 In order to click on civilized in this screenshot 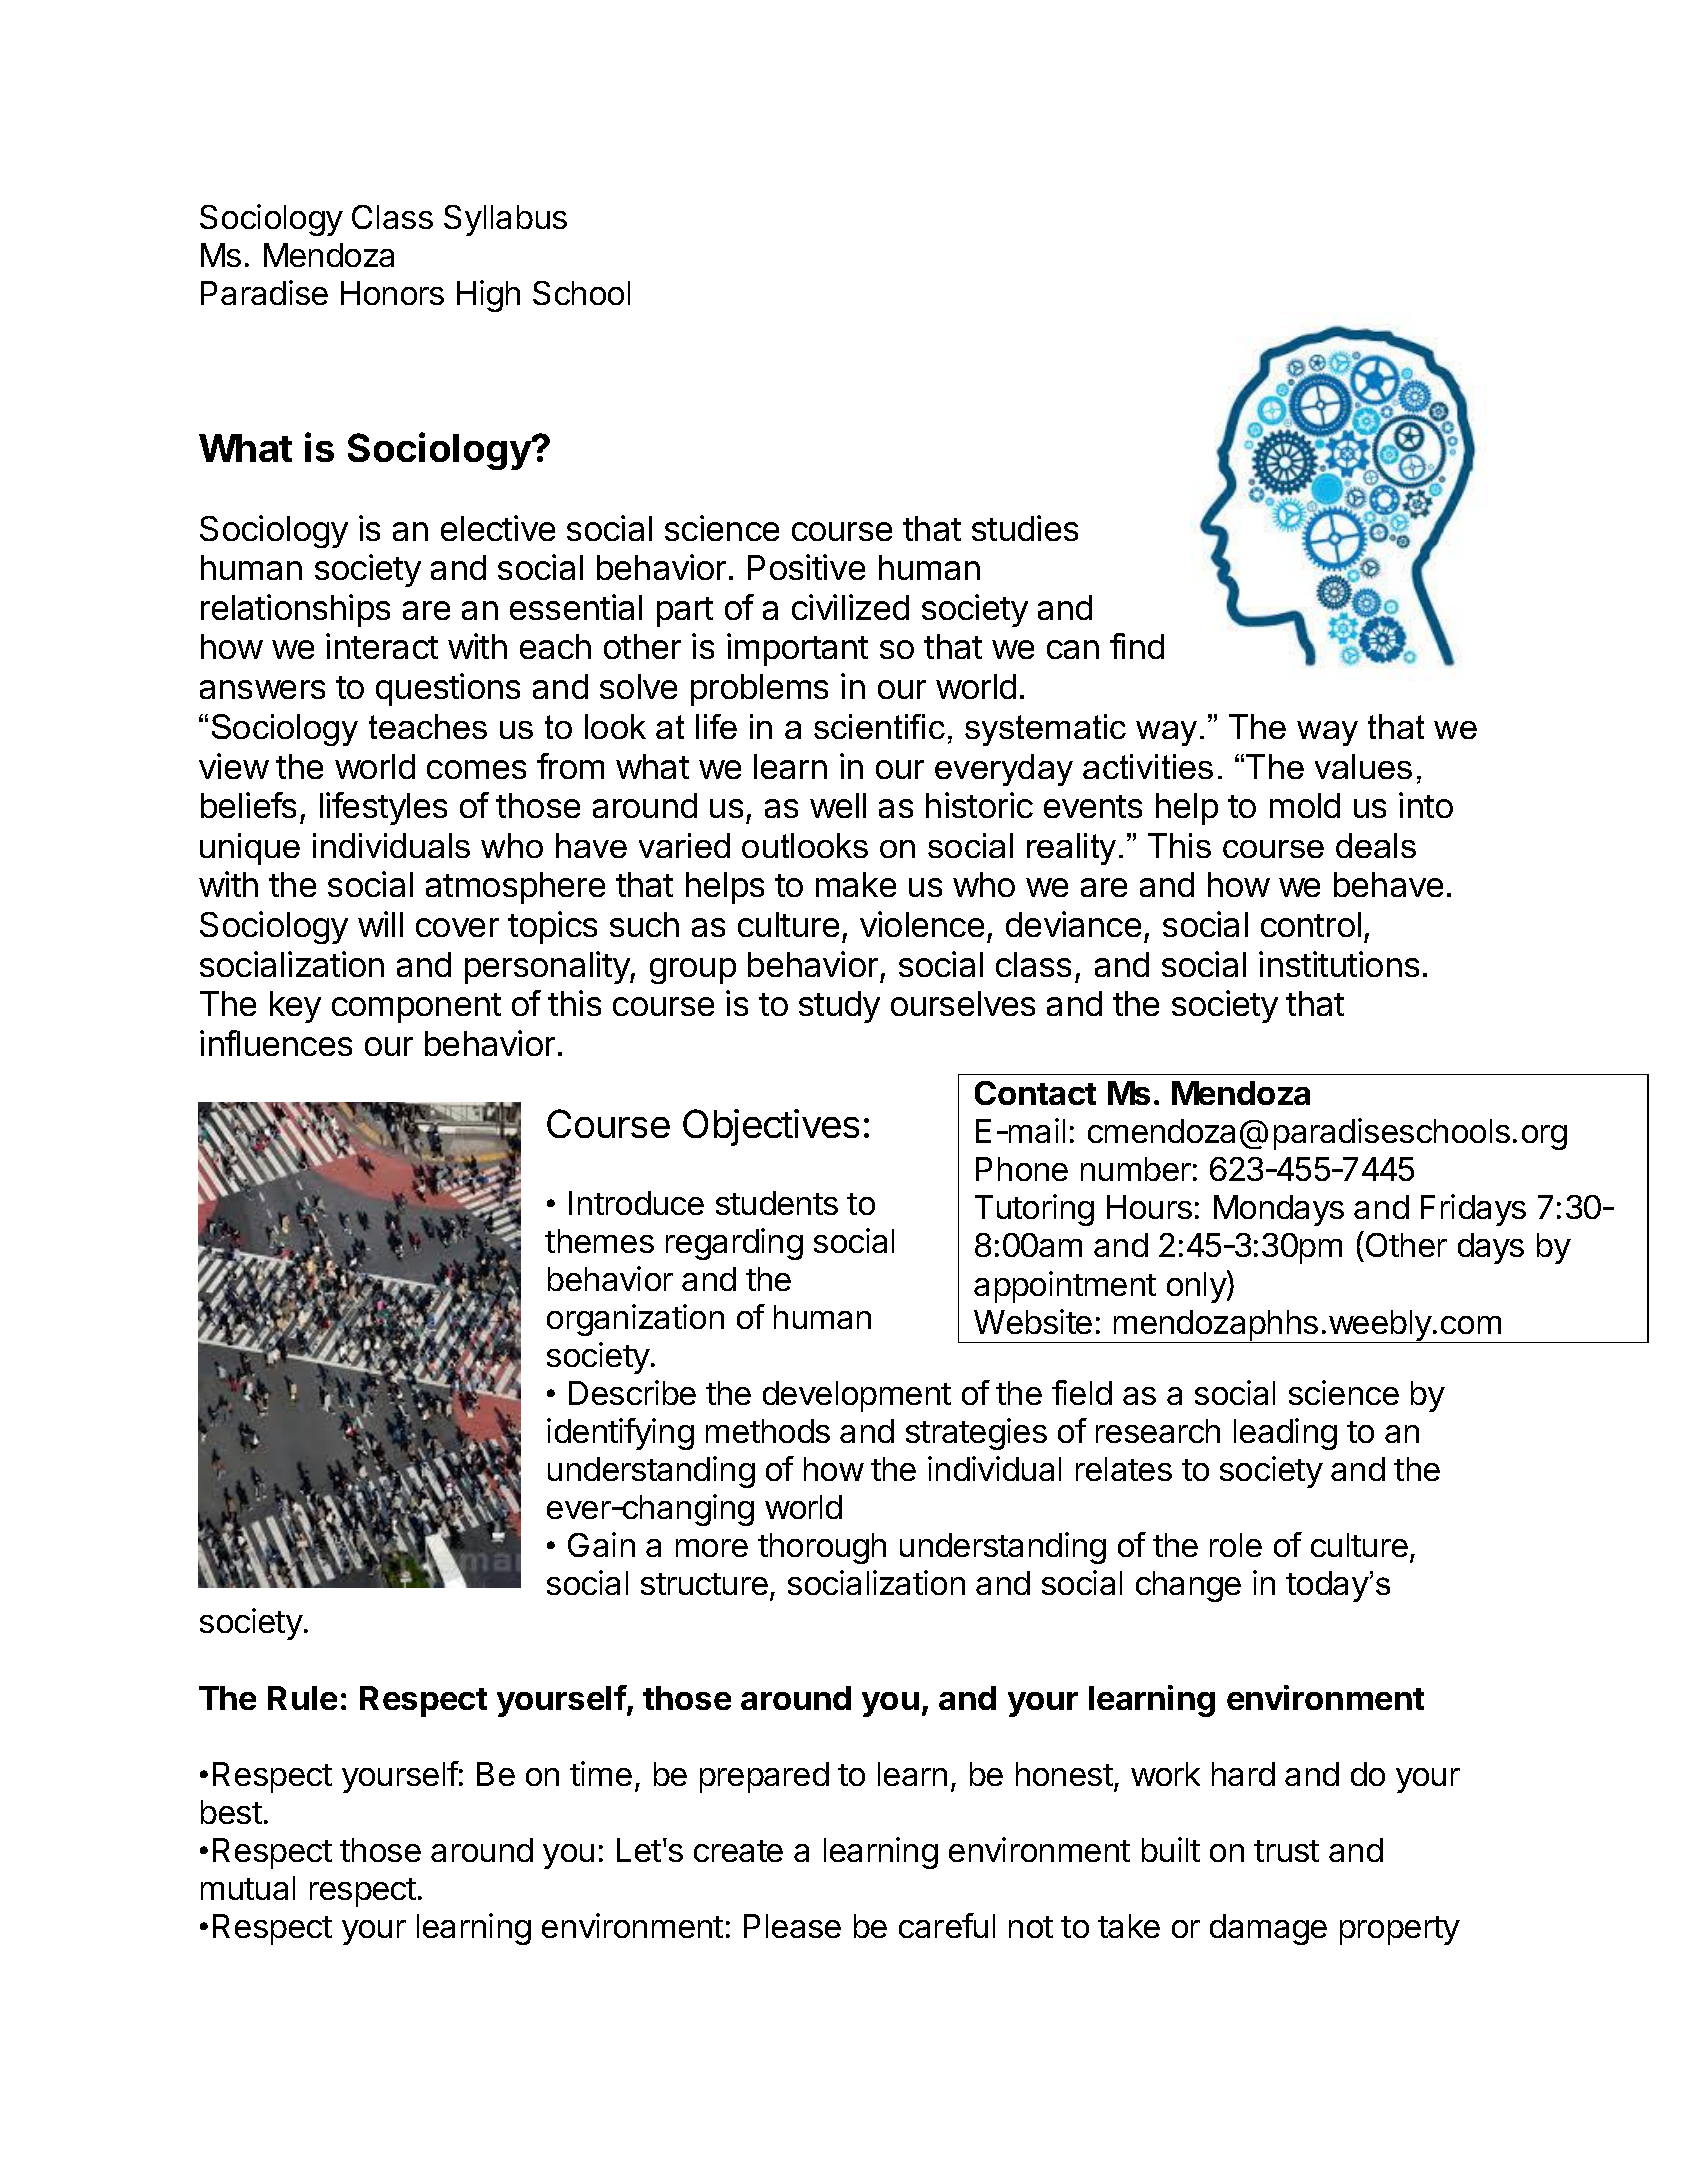, I will do `click(850, 607)`.
